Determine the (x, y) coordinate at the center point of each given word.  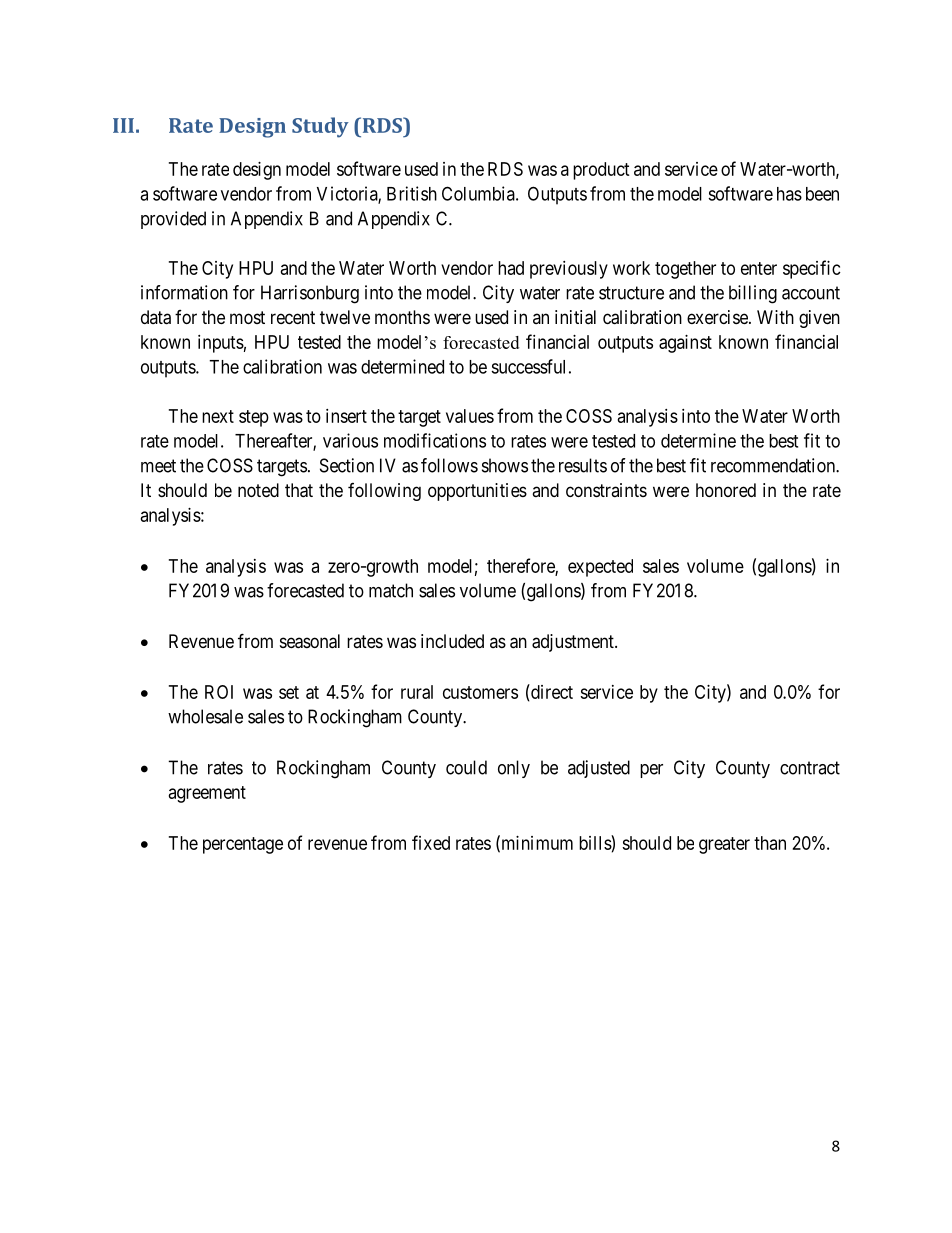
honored (726, 490)
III (123, 125)
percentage (243, 845)
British (412, 193)
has (789, 194)
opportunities (477, 492)
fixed (431, 842)
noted (258, 490)
